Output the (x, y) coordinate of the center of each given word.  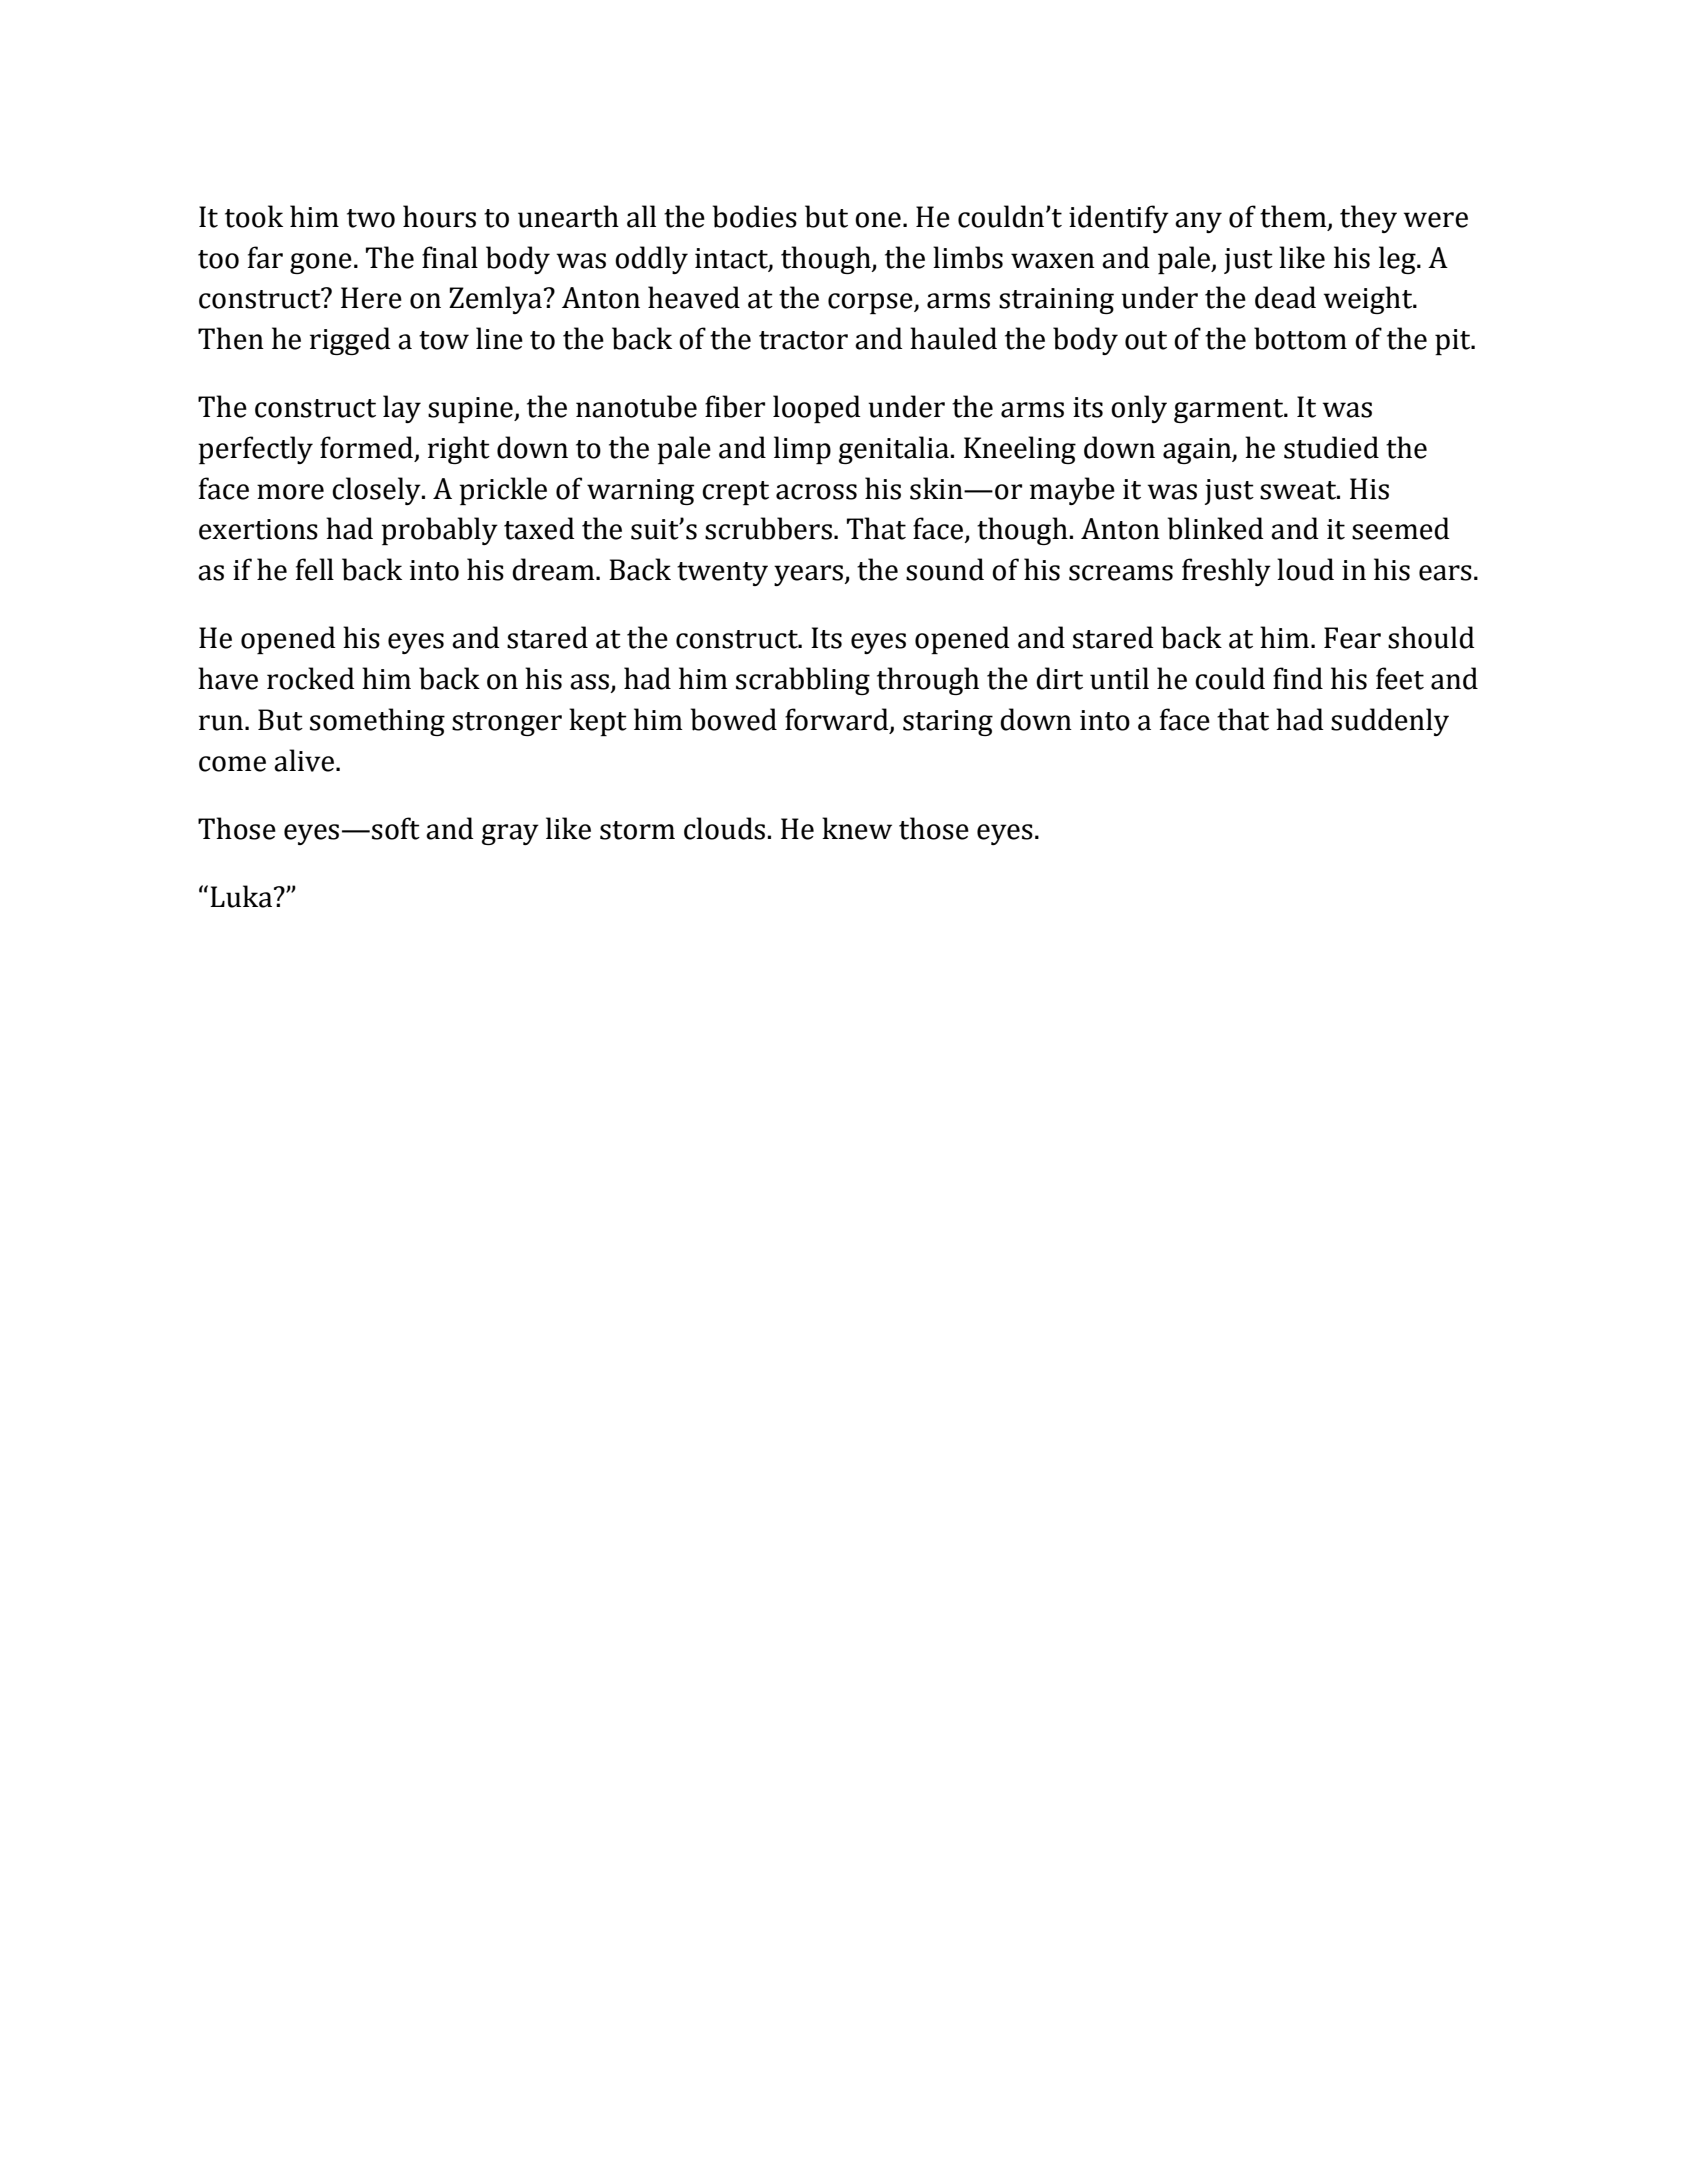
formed (366, 447)
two (371, 218)
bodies (755, 216)
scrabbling (803, 681)
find (1298, 678)
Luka (242, 896)
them (1294, 217)
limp (802, 450)
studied (1331, 447)
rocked (311, 678)
